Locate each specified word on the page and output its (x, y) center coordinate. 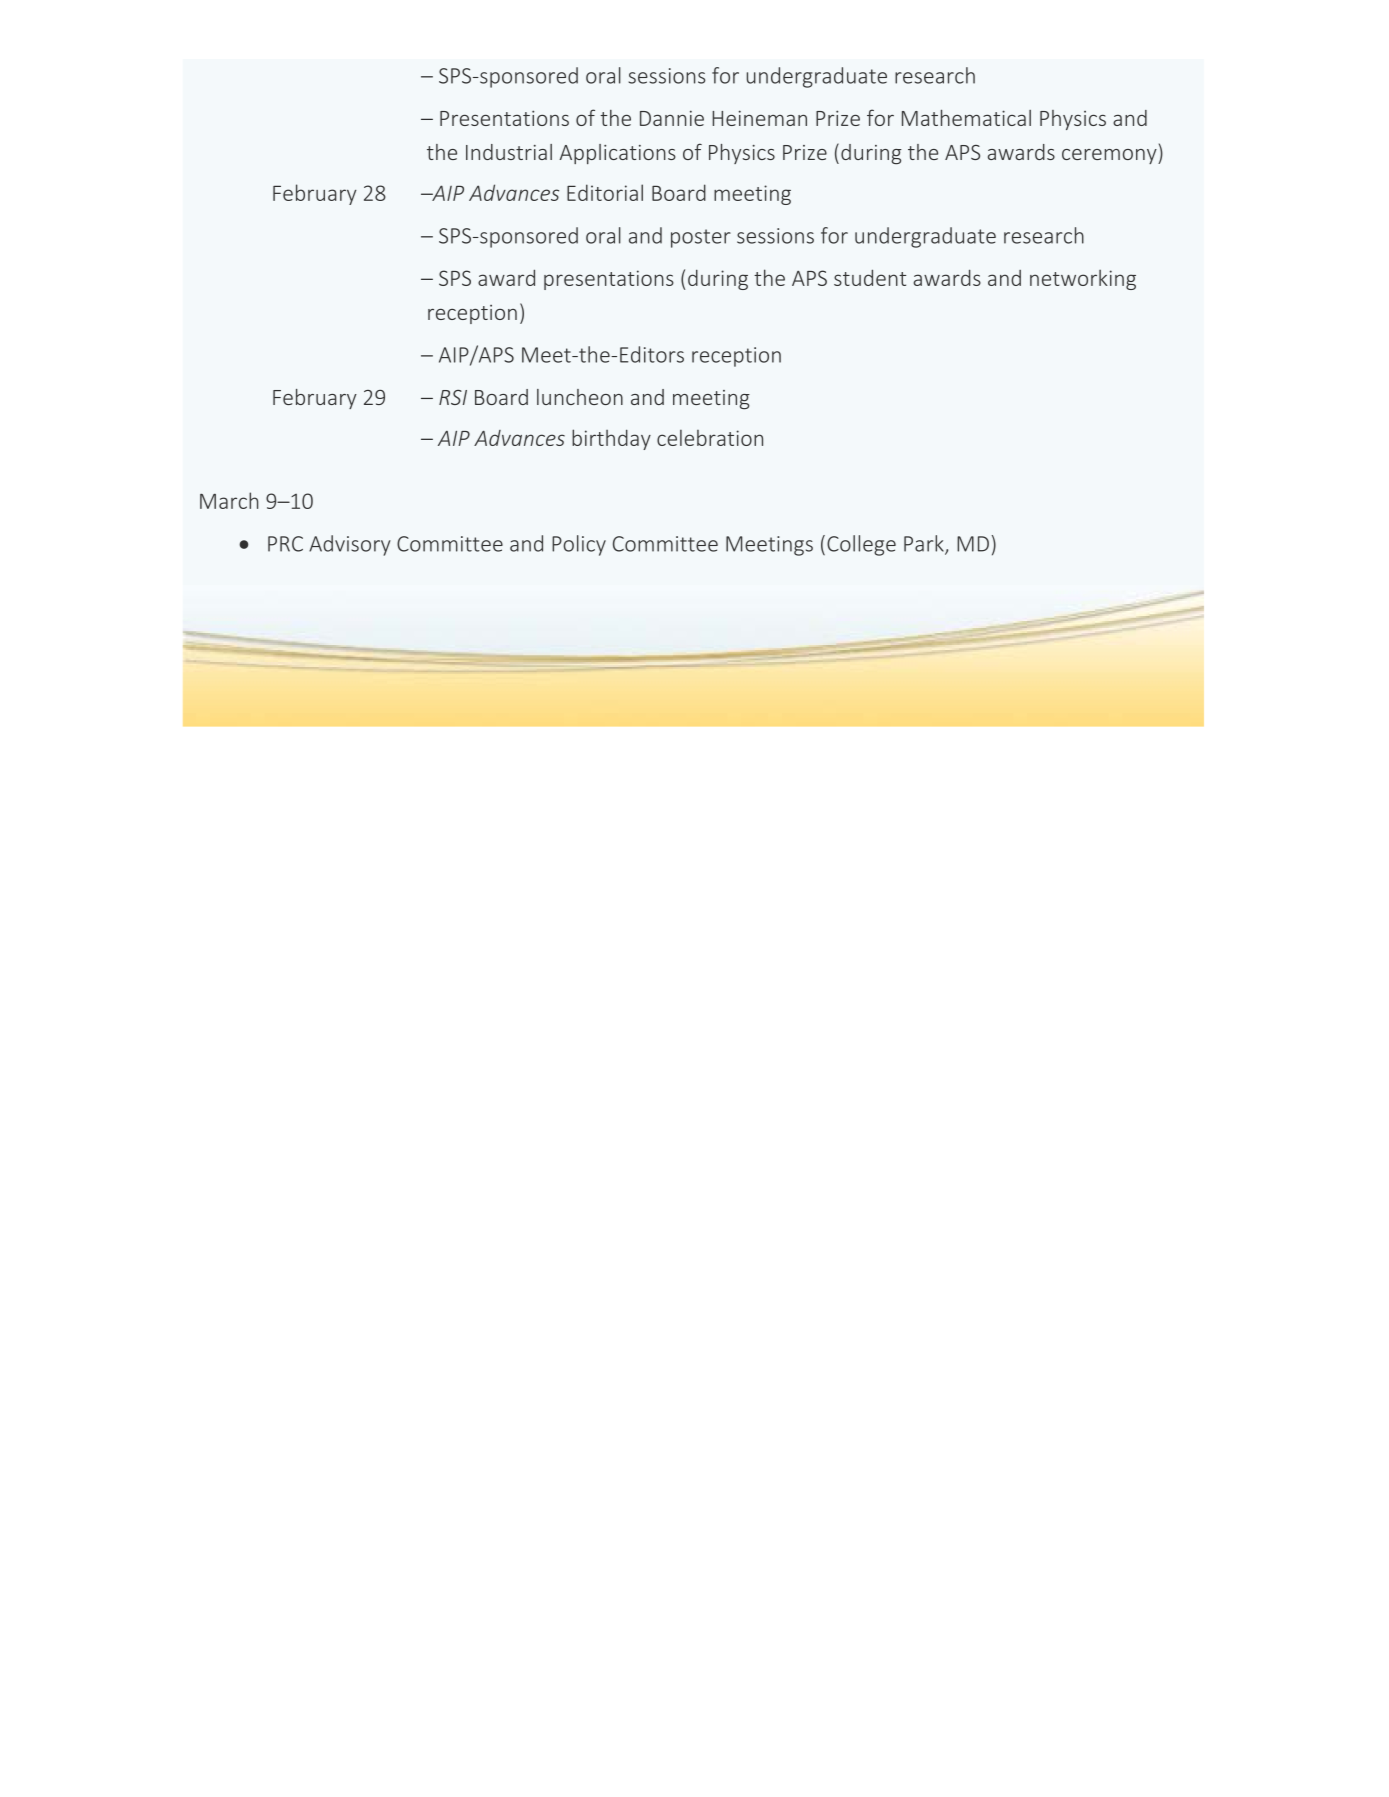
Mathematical (966, 117)
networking (1083, 279)
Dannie (672, 118)
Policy (579, 545)
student (870, 277)
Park (925, 544)
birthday (611, 439)
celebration (710, 438)
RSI (453, 397)
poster (701, 238)
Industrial (509, 152)
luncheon (580, 397)
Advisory (350, 545)
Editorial (605, 192)
